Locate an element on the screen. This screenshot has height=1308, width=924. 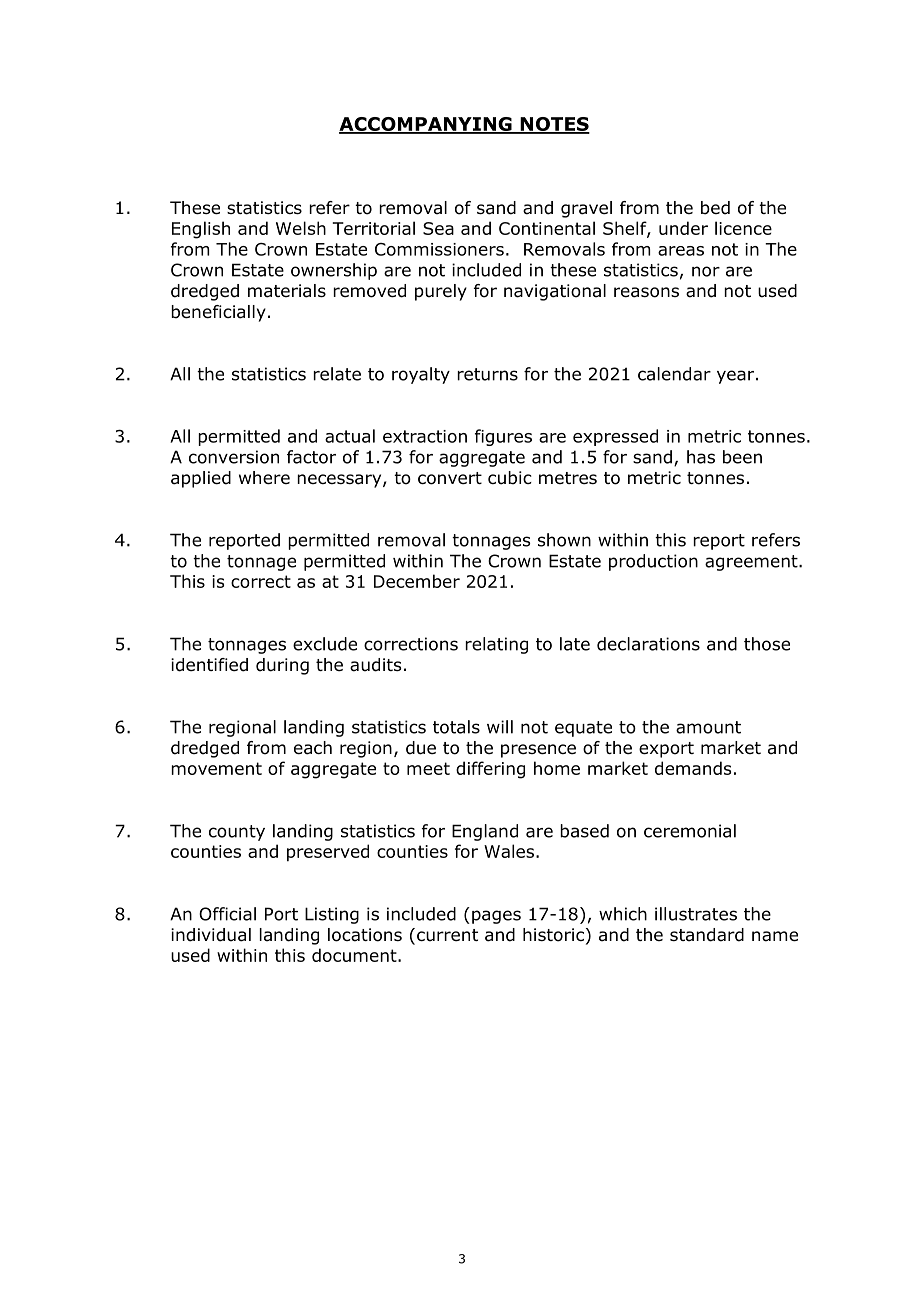
has is located at coordinates (701, 457).
